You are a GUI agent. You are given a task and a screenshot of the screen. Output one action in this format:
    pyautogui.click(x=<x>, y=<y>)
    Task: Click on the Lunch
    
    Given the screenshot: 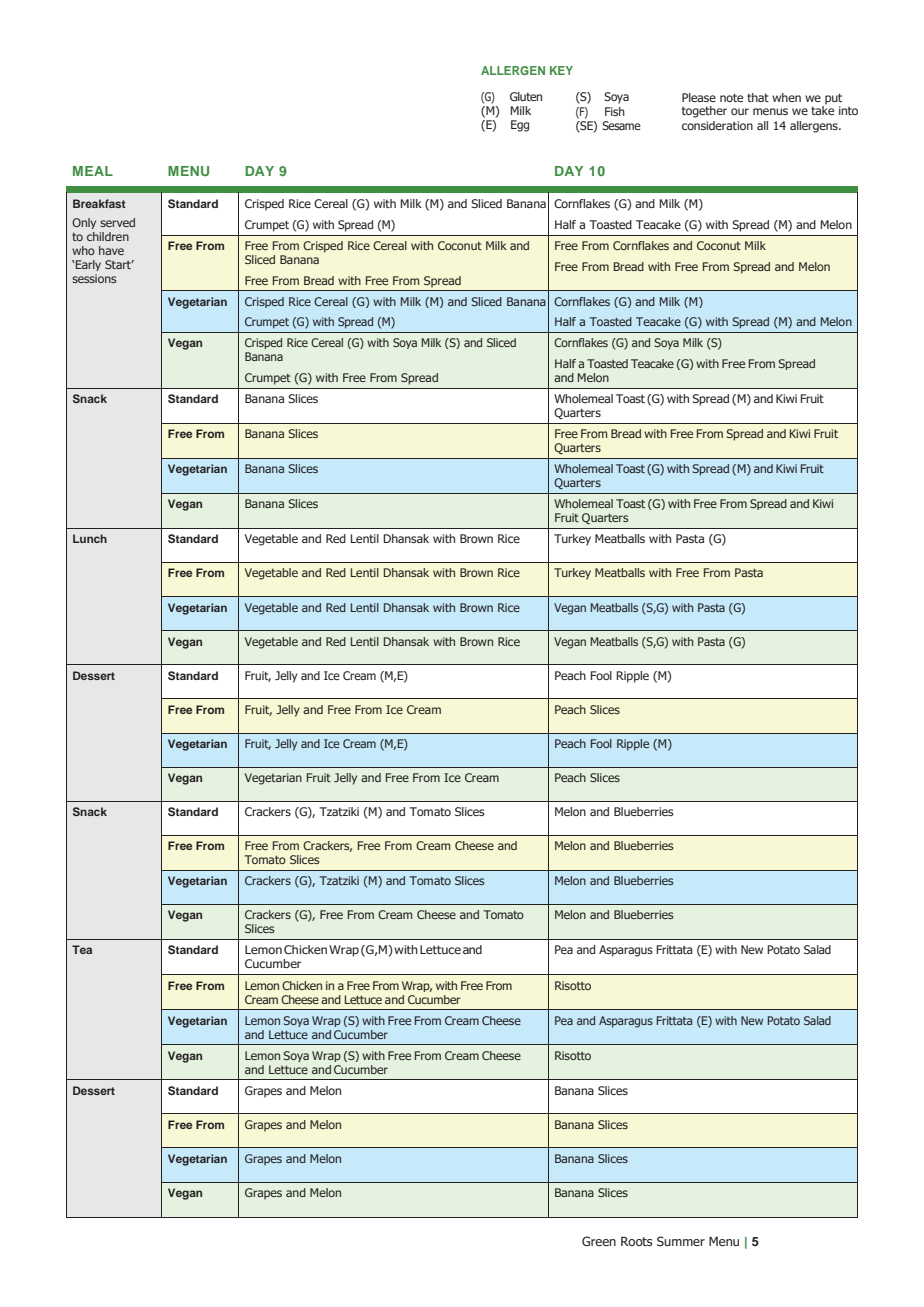 What is the action you would take?
    pyautogui.click(x=90, y=538)
